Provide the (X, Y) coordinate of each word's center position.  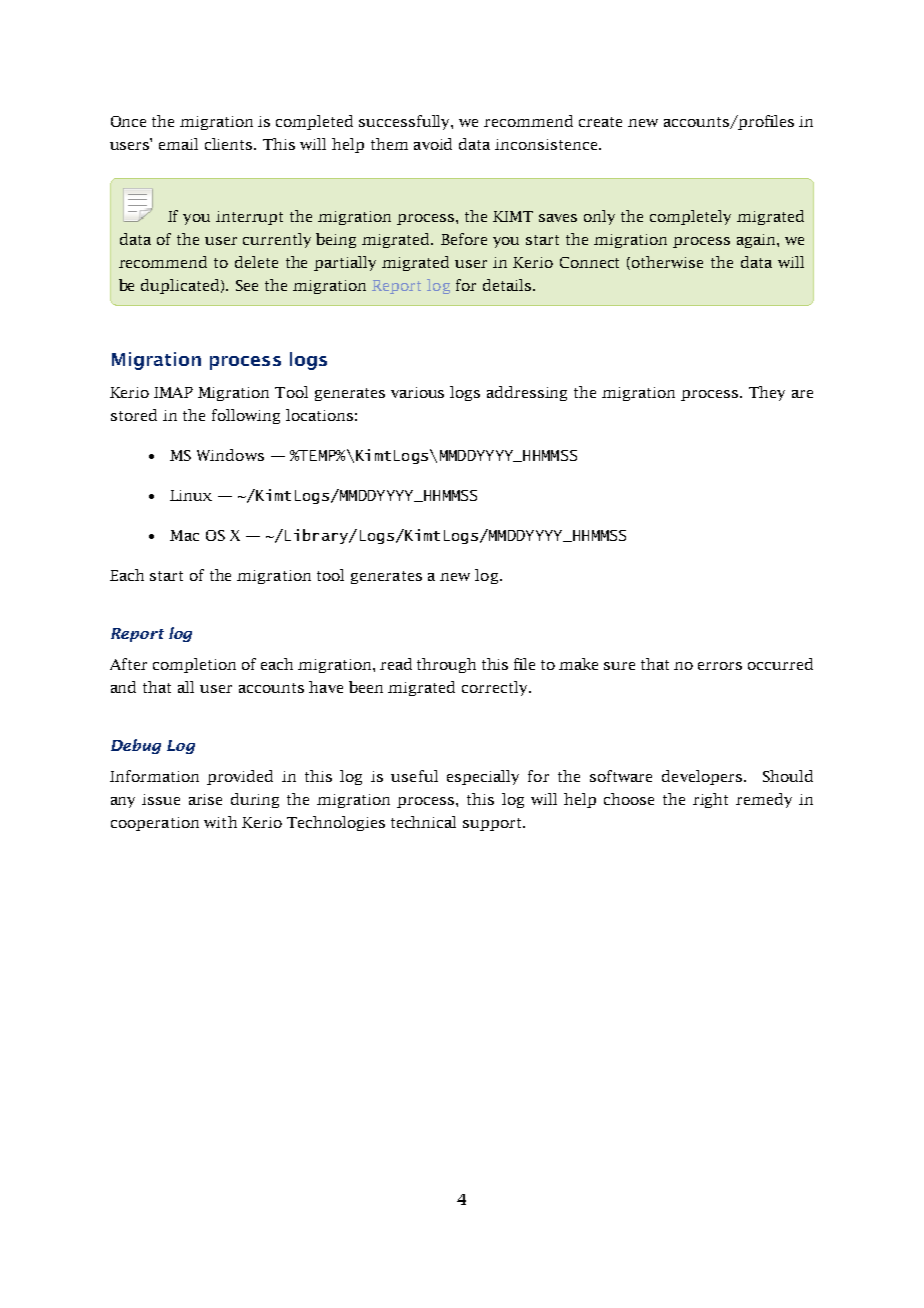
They (767, 393)
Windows (230, 455)
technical (423, 822)
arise (205, 799)
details (508, 285)
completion (194, 665)
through (446, 665)
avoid (433, 144)
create (600, 122)
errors (720, 666)
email (178, 144)
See (247, 285)
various (417, 392)
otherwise (667, 262)
